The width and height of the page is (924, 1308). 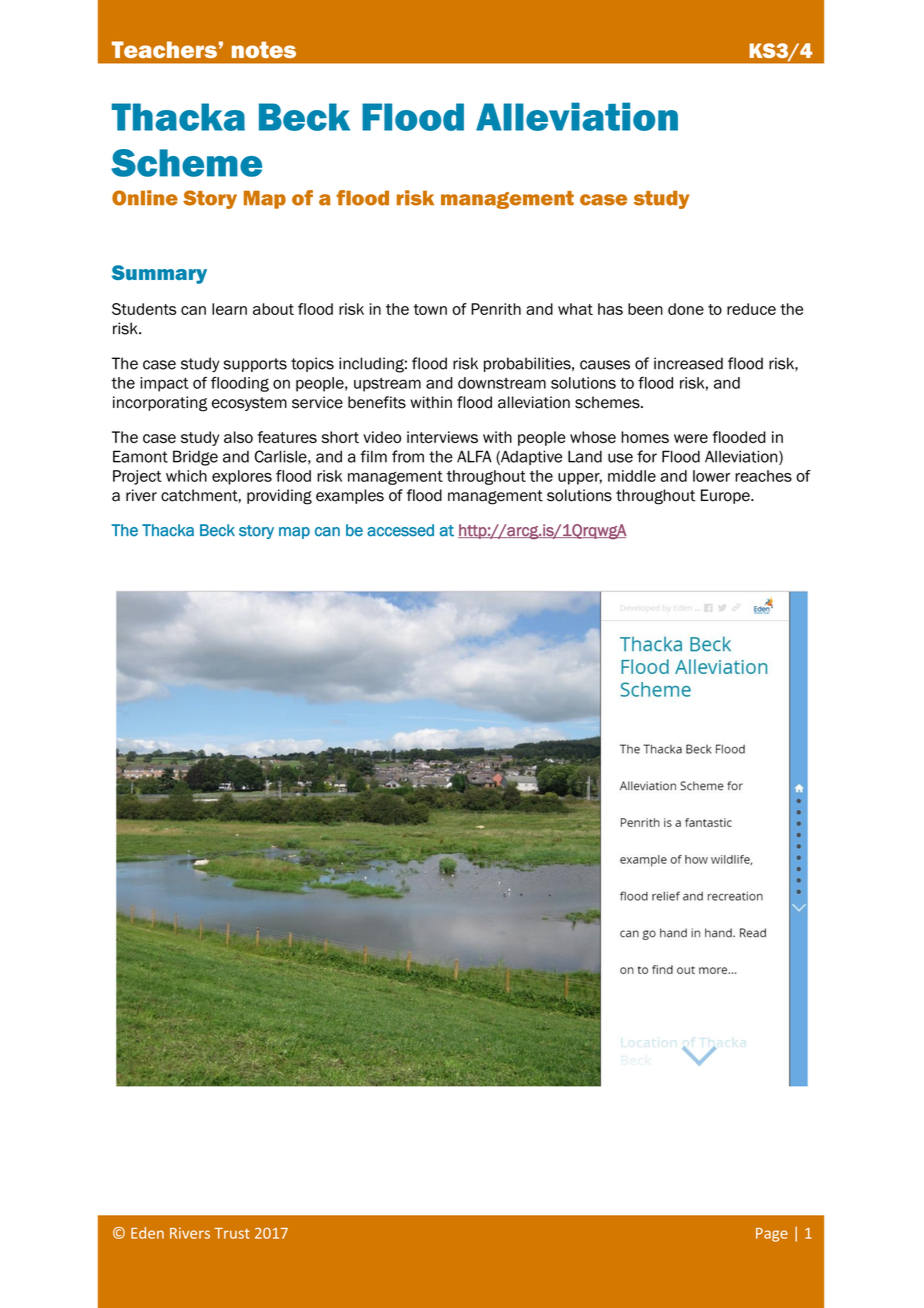 What do you see at coordinates (400, 530) in the page?
I see `accessed` at bounding box center [400, 530].
